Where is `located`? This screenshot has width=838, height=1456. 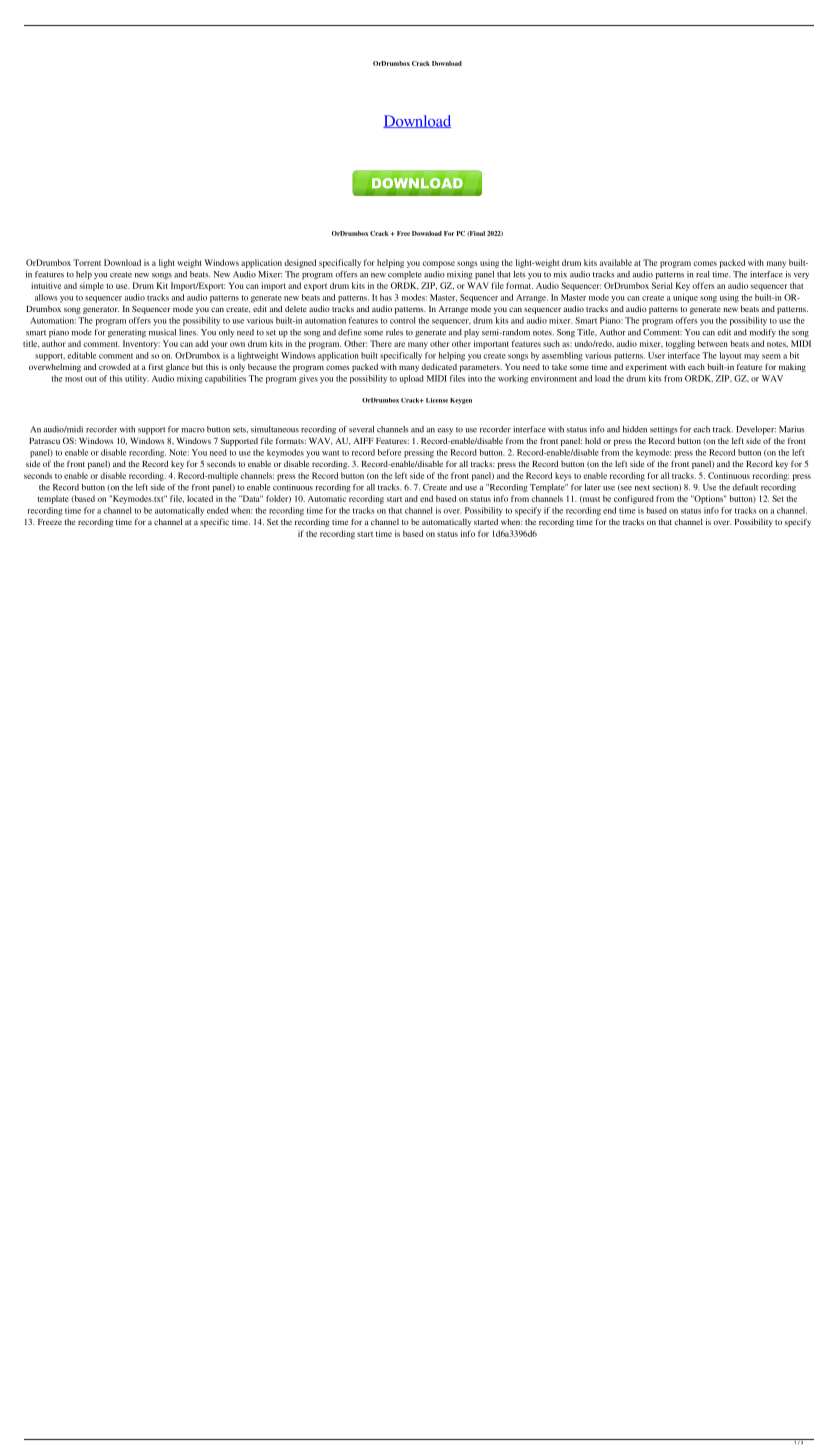 located is located at coordinates (200, 498).
